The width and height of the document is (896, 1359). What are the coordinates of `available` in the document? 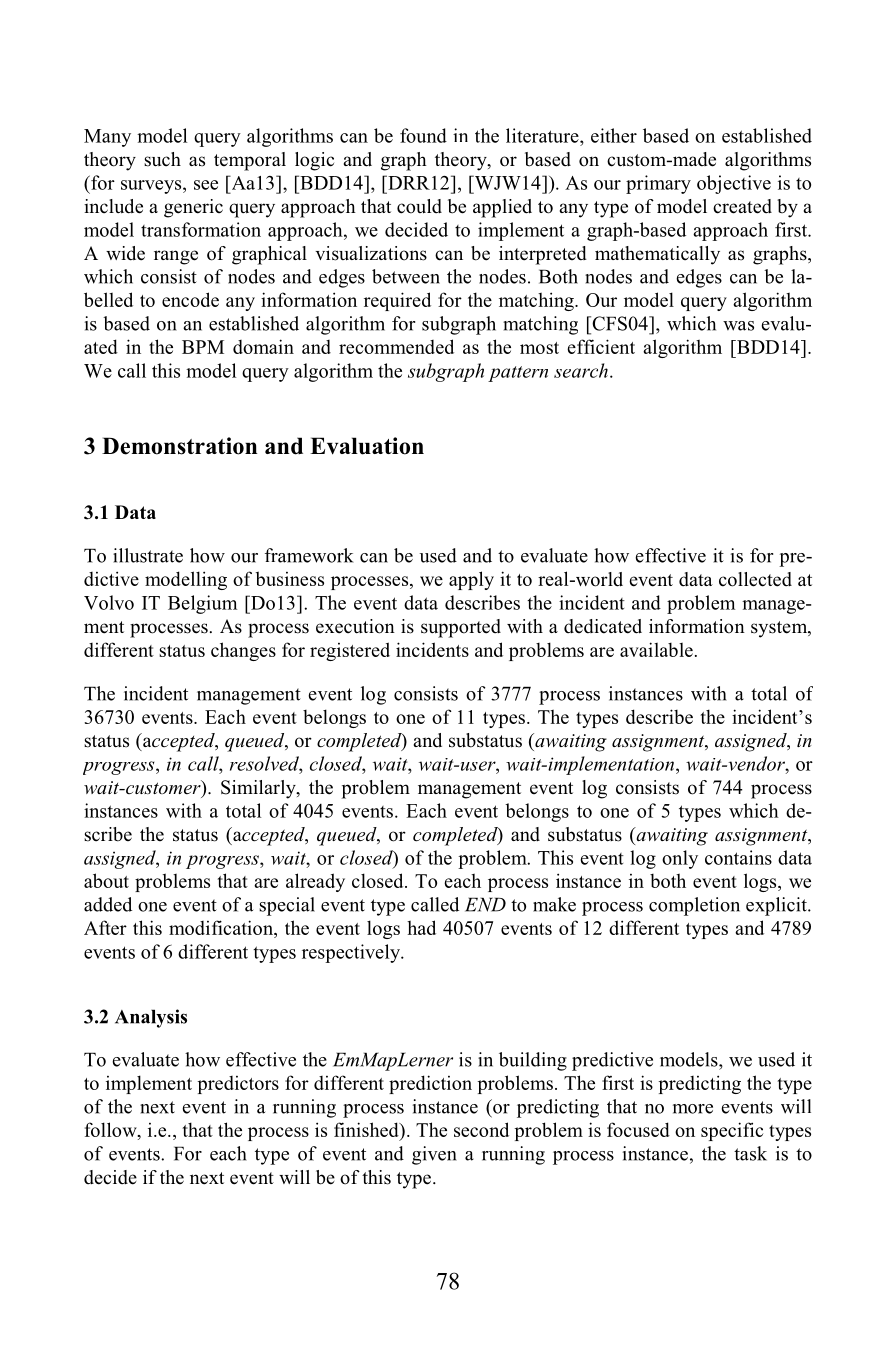 It's located at (656, 649).
